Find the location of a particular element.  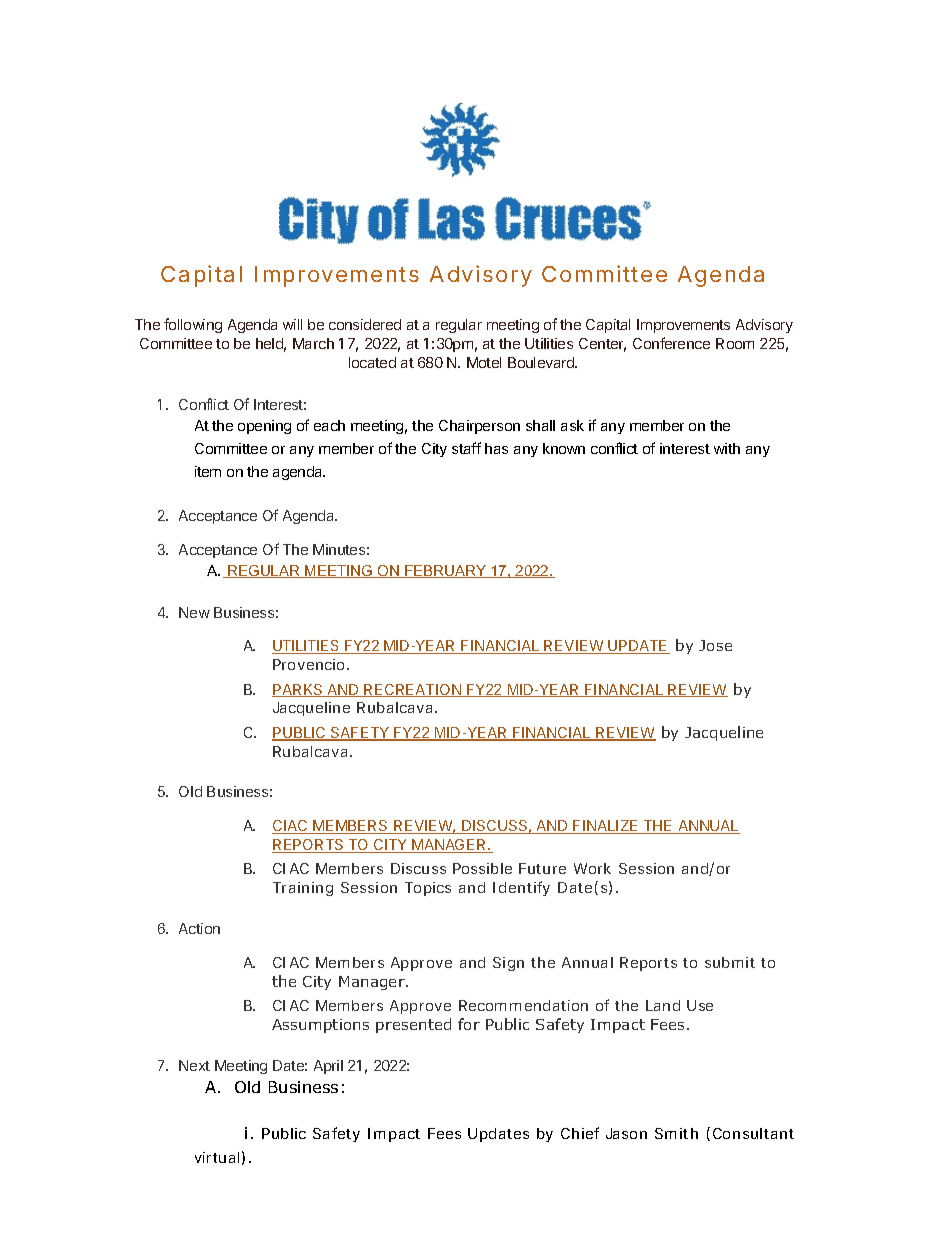

Conference is located at coordinates (671, 343).
